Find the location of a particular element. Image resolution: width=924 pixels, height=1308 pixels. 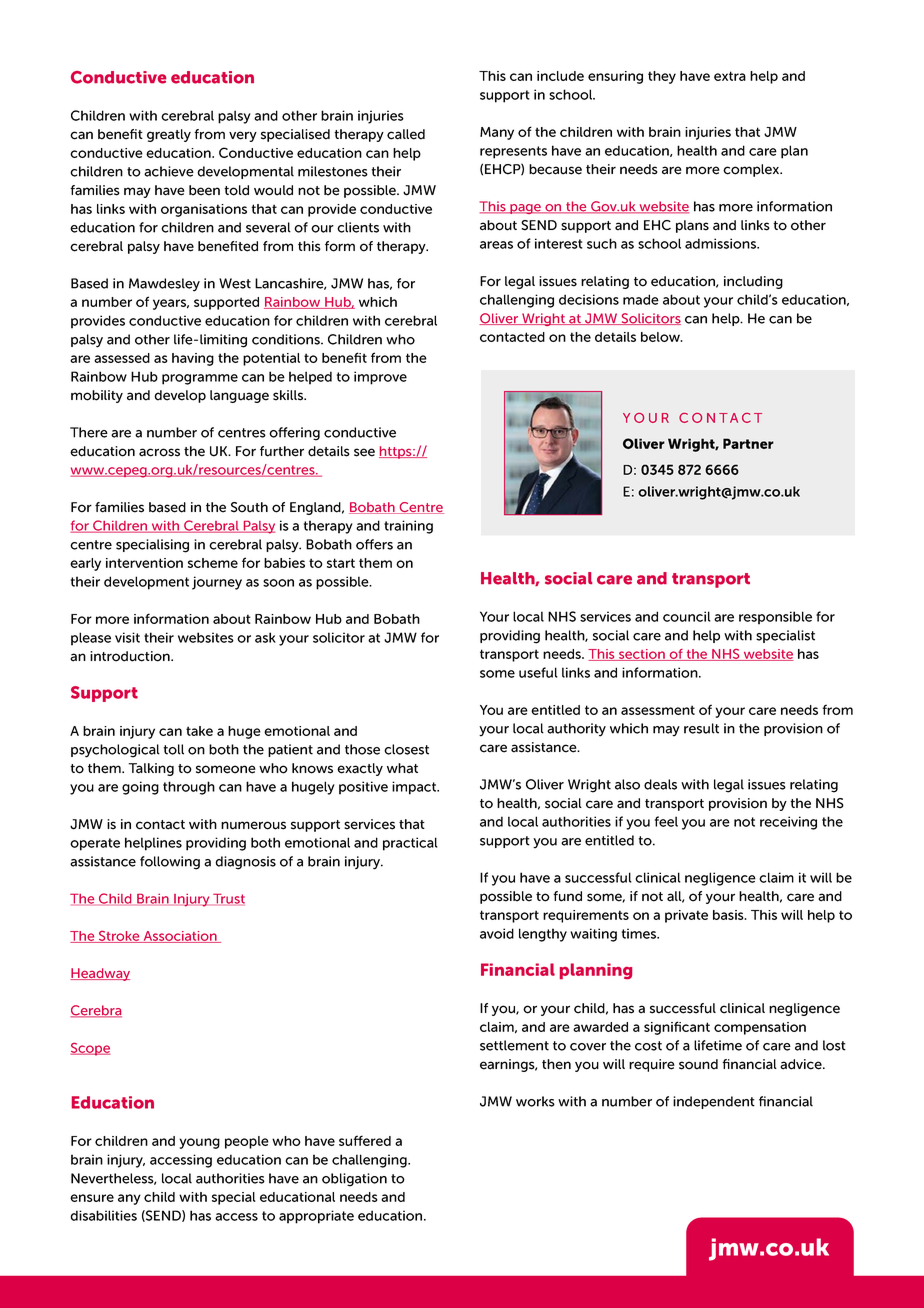

extra is located at coordinates (730, 76).
